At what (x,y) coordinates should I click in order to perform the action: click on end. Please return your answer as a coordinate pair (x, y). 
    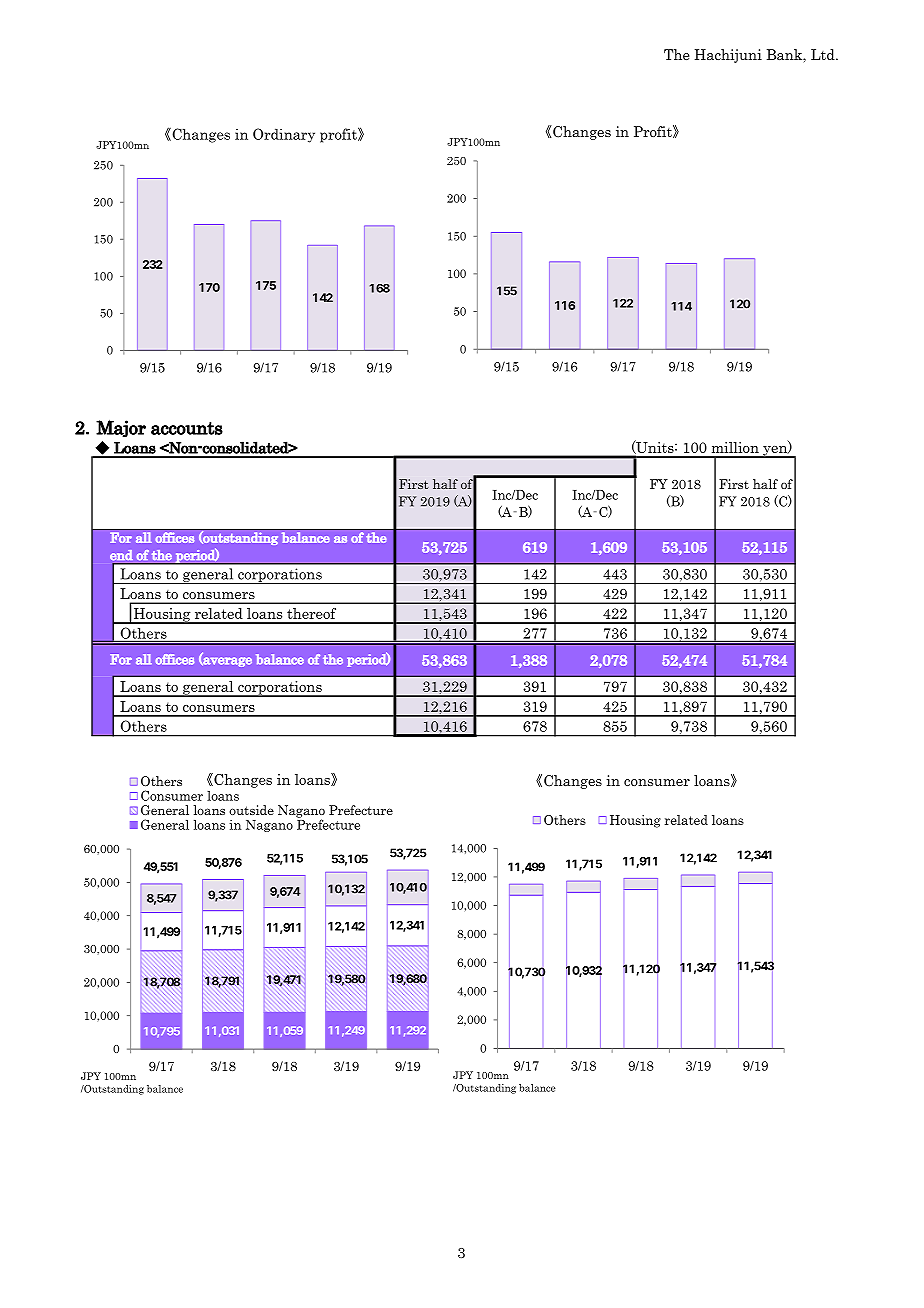
    Looking at the image, I should click on (121, 555).
